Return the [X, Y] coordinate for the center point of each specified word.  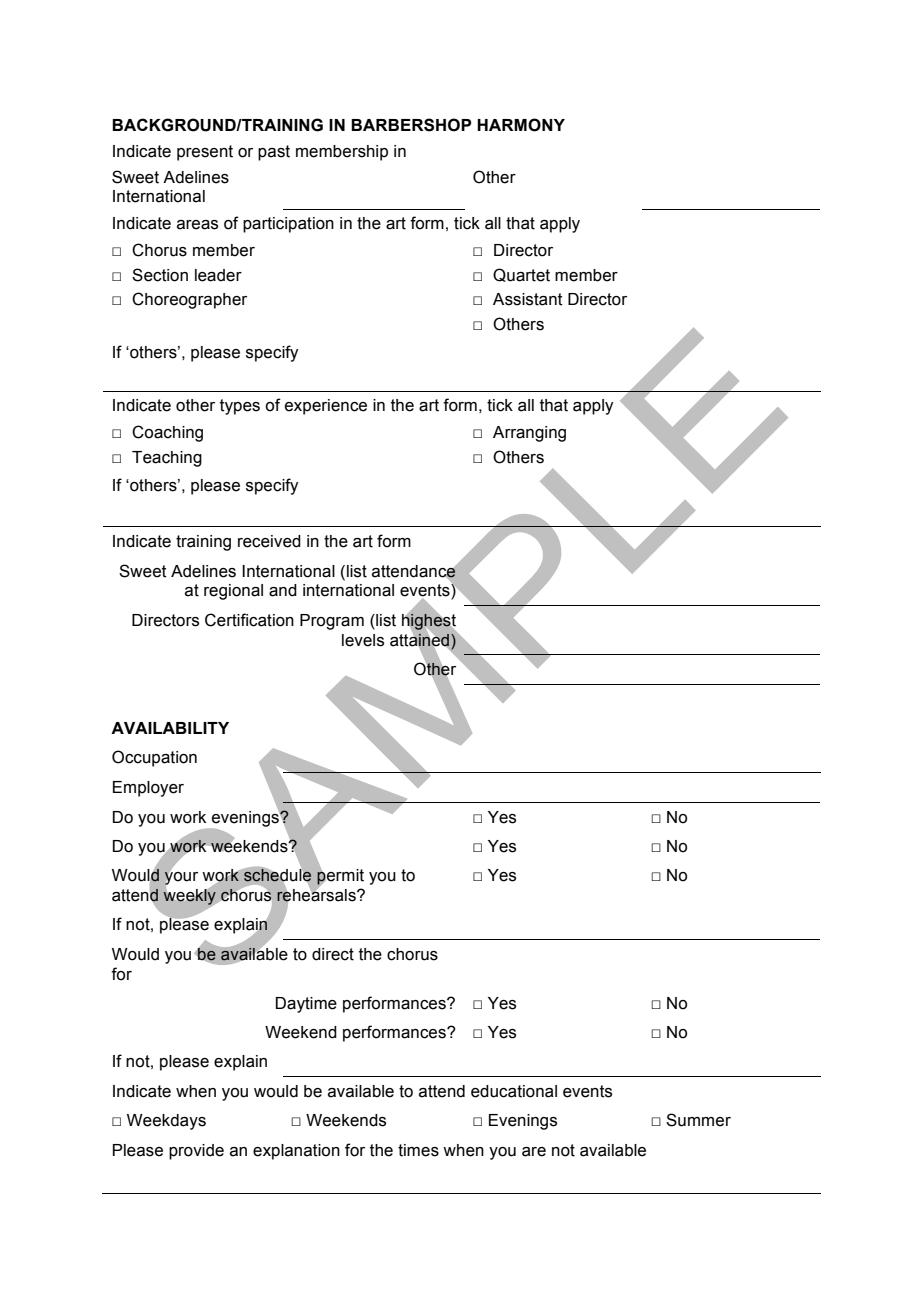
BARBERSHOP [411, 125]
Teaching [167, 459]
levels [363, 640]
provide [196, 1152]
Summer [698, 1120]
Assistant [528, 299]
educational [514, 1091]
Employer [148, 789]
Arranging [529, 434]
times [418, 1150]
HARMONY [521, 125]
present [205, 153]
